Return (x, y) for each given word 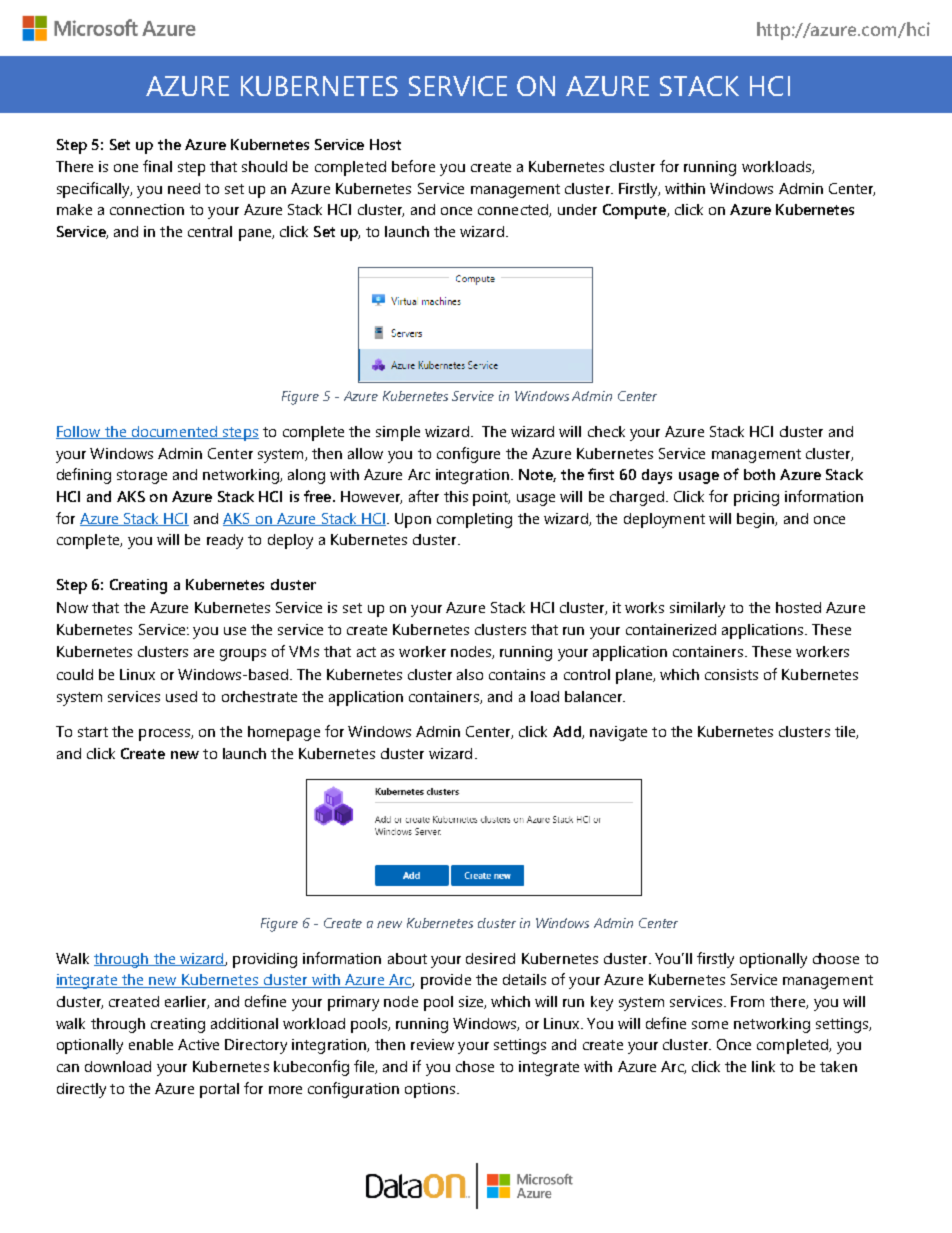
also (470, 674)
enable (151, 1044)
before (413, 166)
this (456, 496)
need (184, 188)
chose (475, 1066)
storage (142, 477)
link (763, 1066)
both (759, 474)
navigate (618, 733)
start (93, 732)
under (577, 209)
